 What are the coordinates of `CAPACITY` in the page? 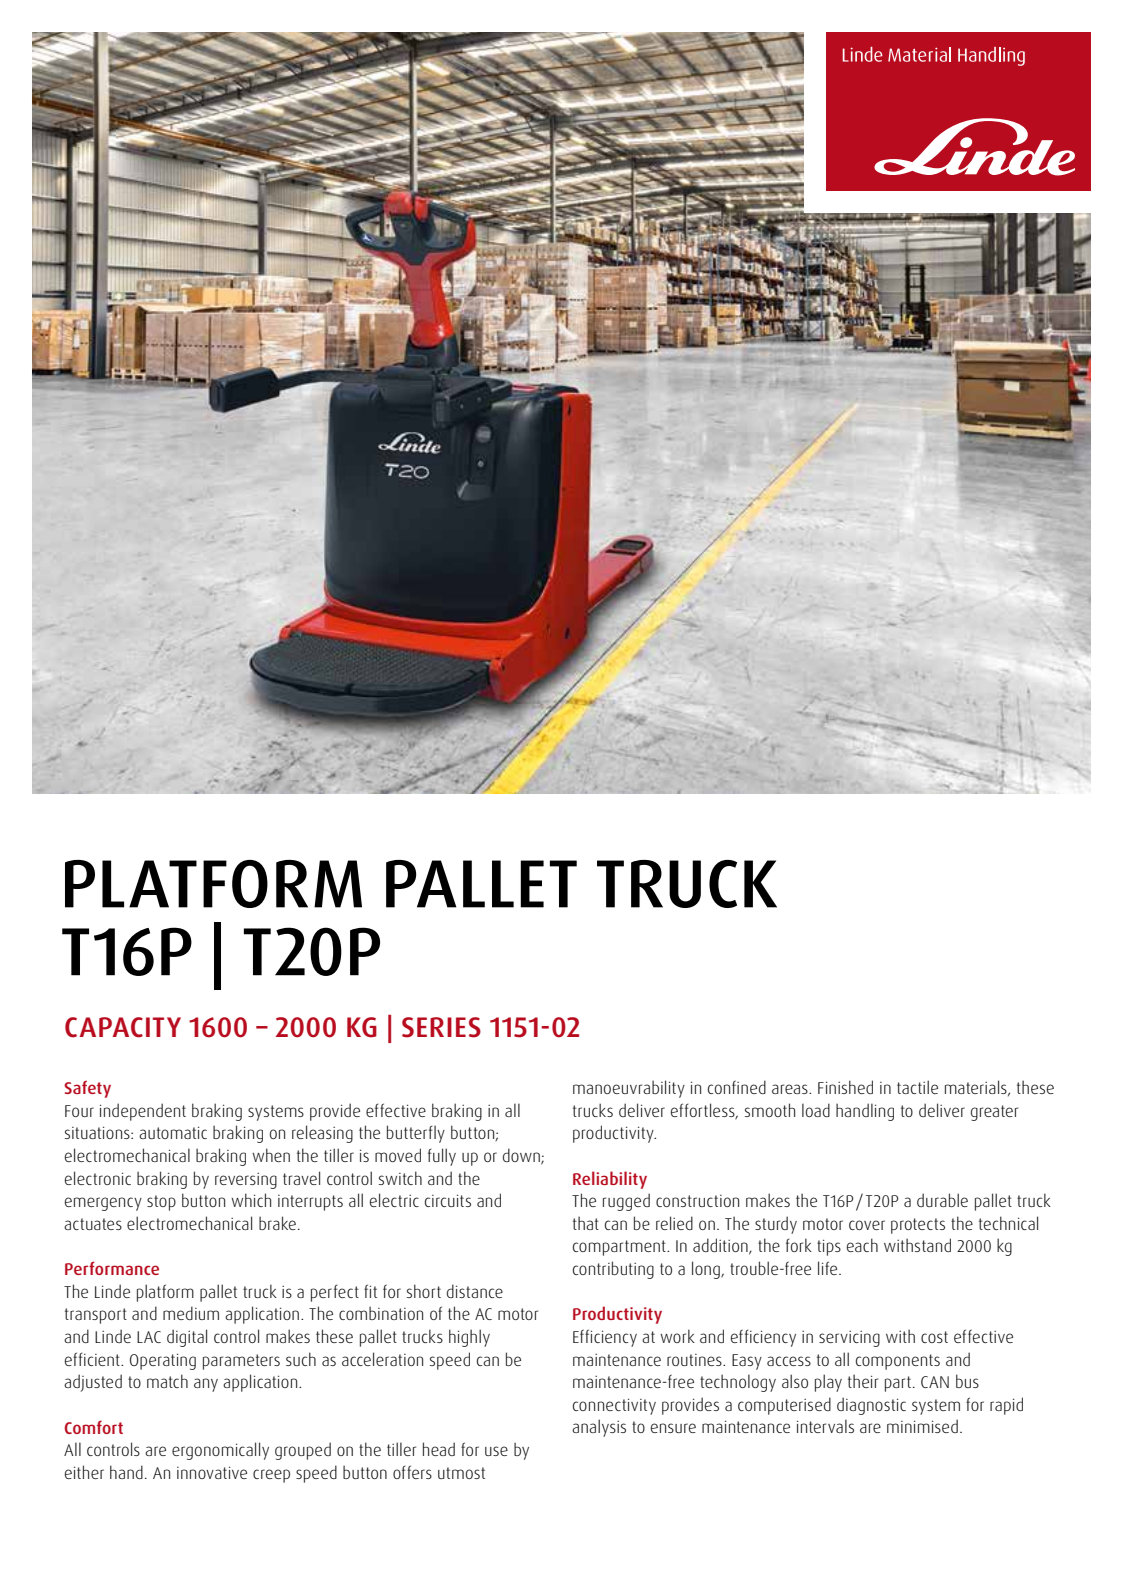 It's located at (123, 1027).
